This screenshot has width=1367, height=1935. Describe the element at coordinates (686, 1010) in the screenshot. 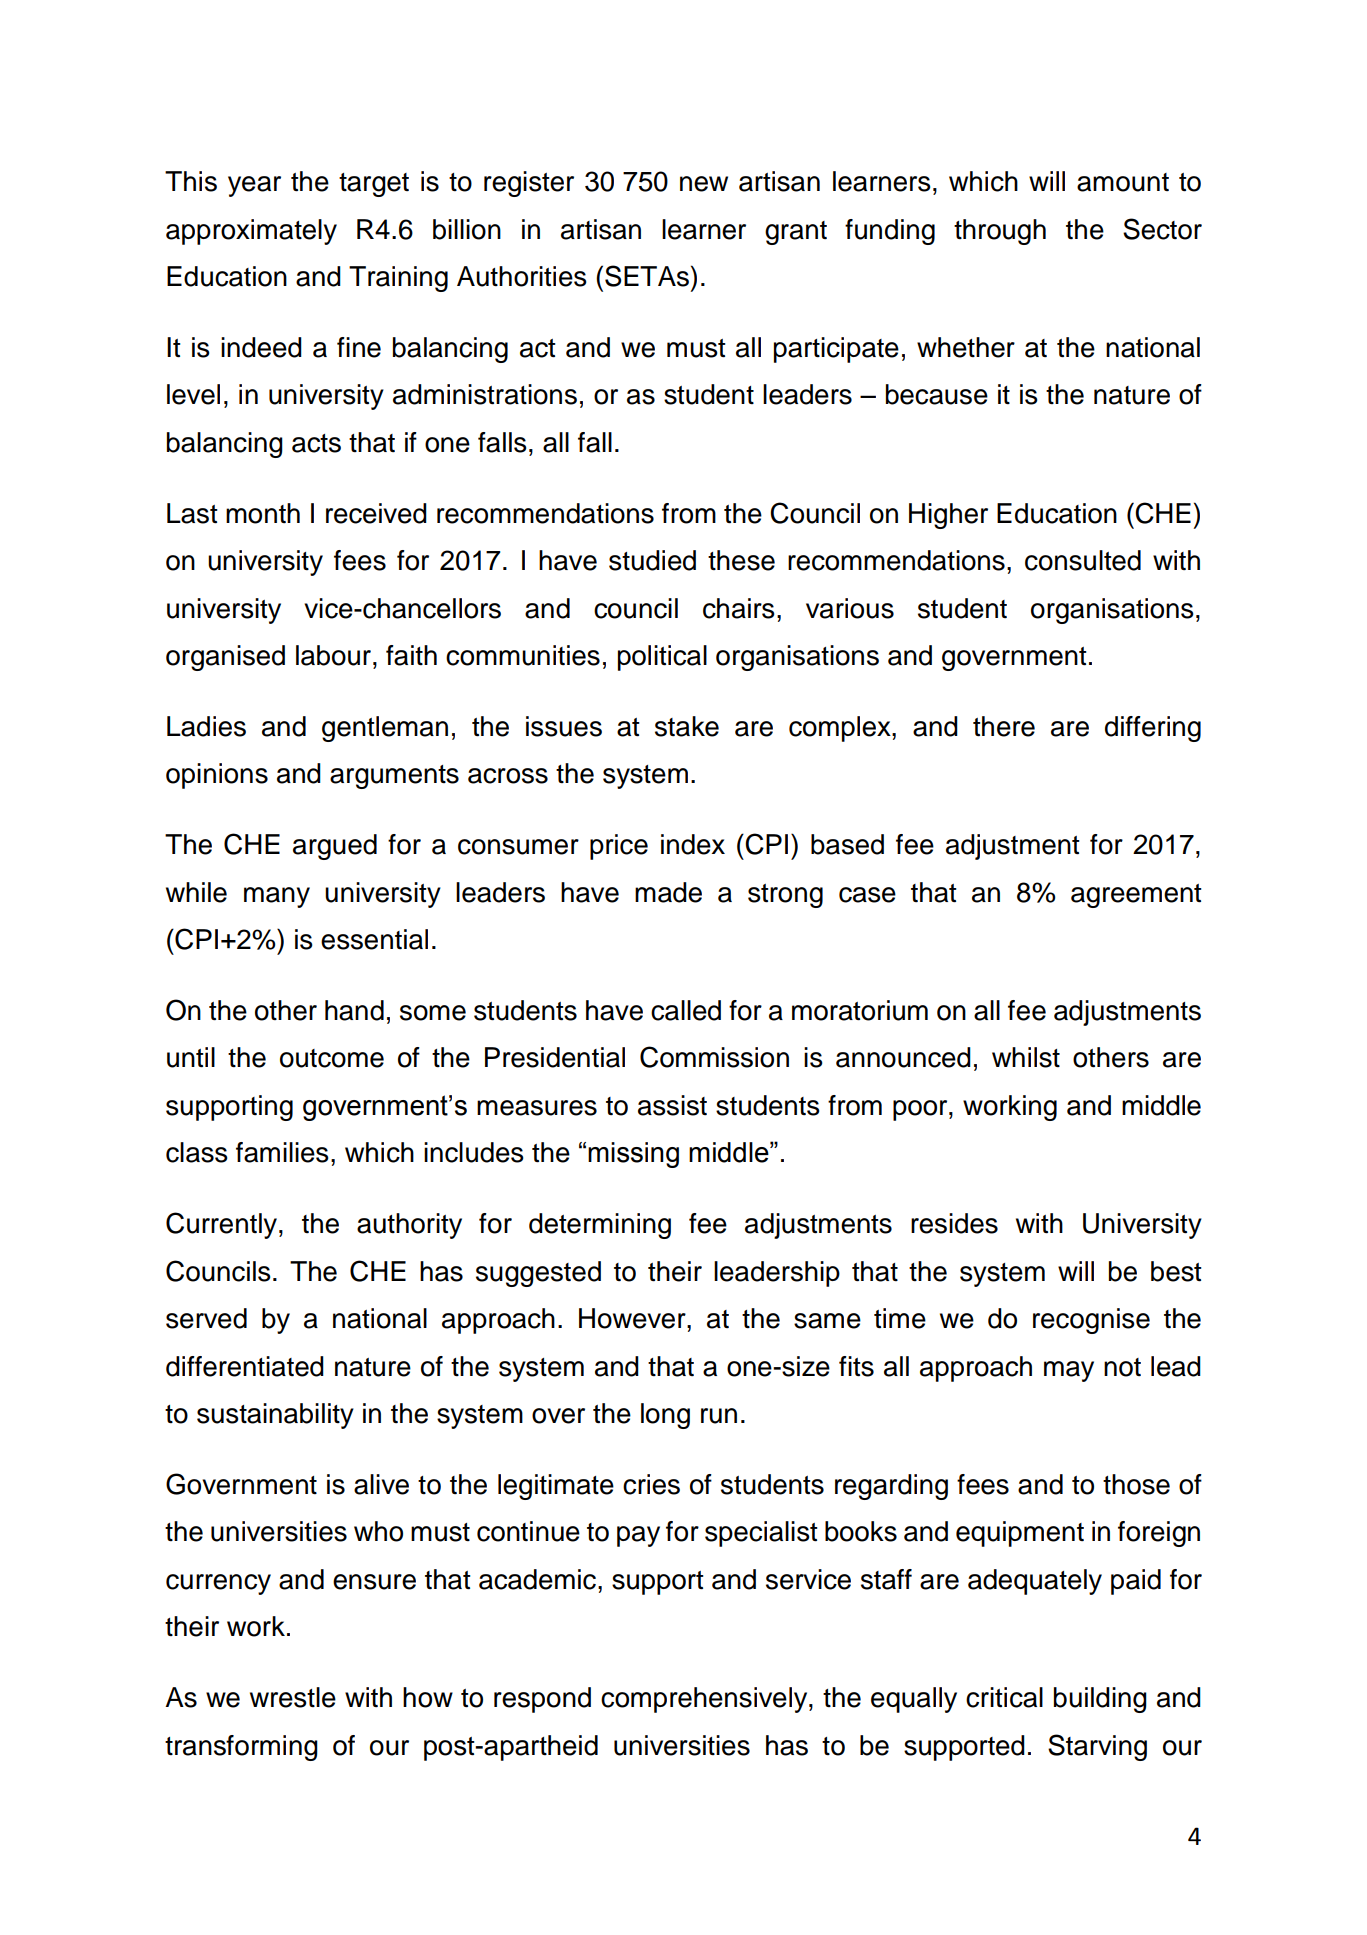

I see `called` at that location.
